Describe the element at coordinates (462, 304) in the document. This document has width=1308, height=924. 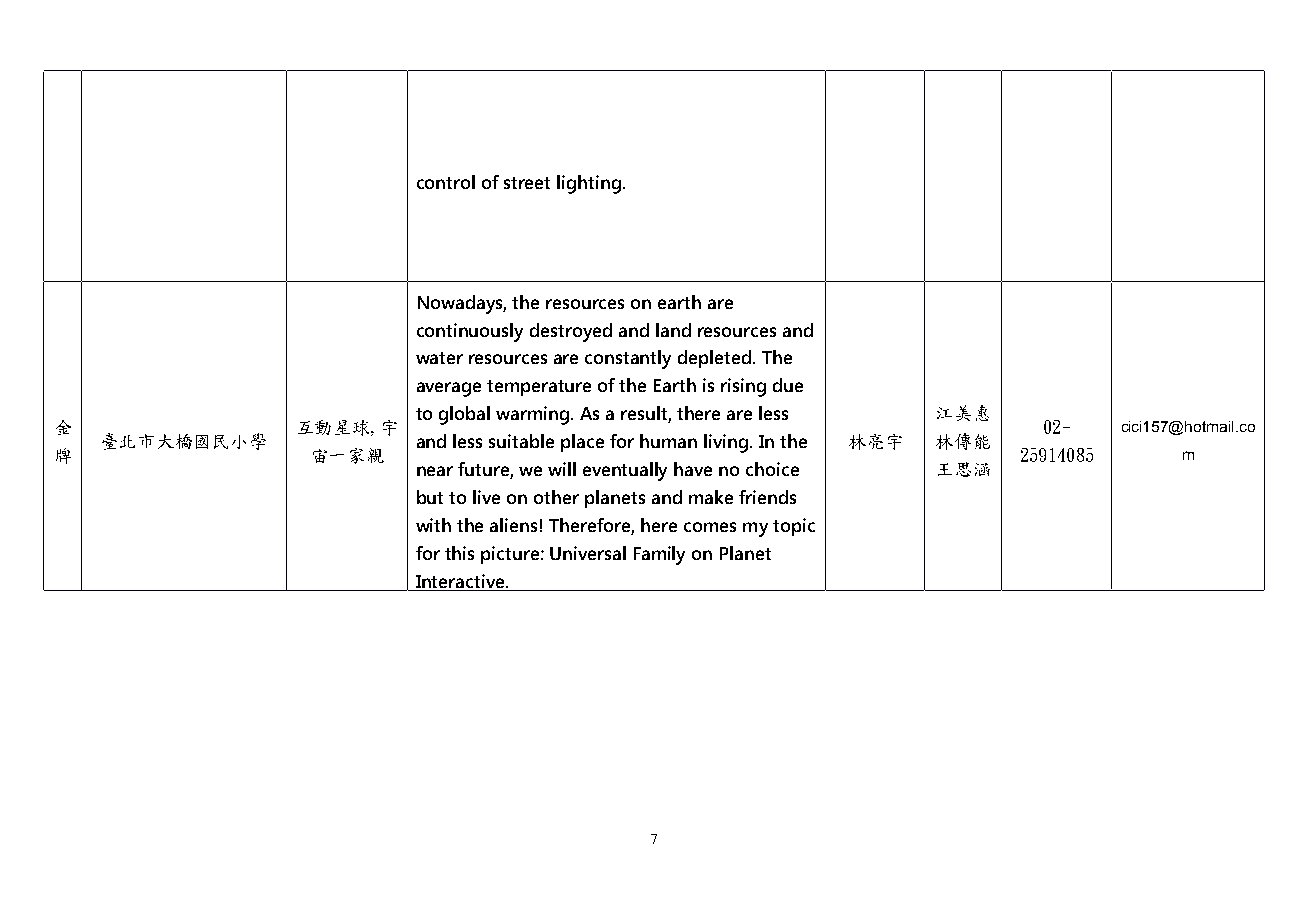
I see `Nowadays` at that location.
